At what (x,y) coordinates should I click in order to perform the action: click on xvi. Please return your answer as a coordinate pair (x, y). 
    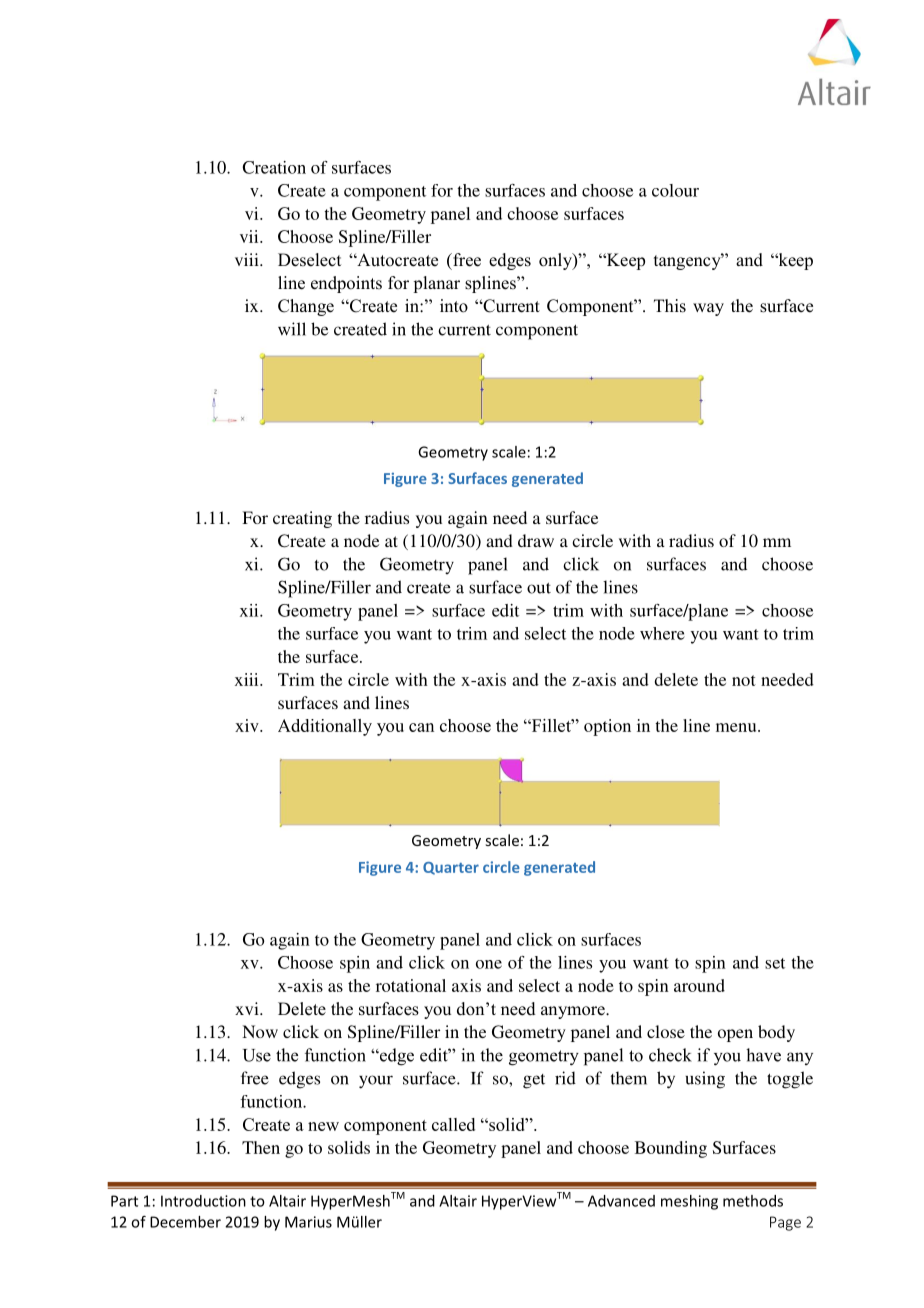
    Looking at the image, I should click on (248, 1008).
